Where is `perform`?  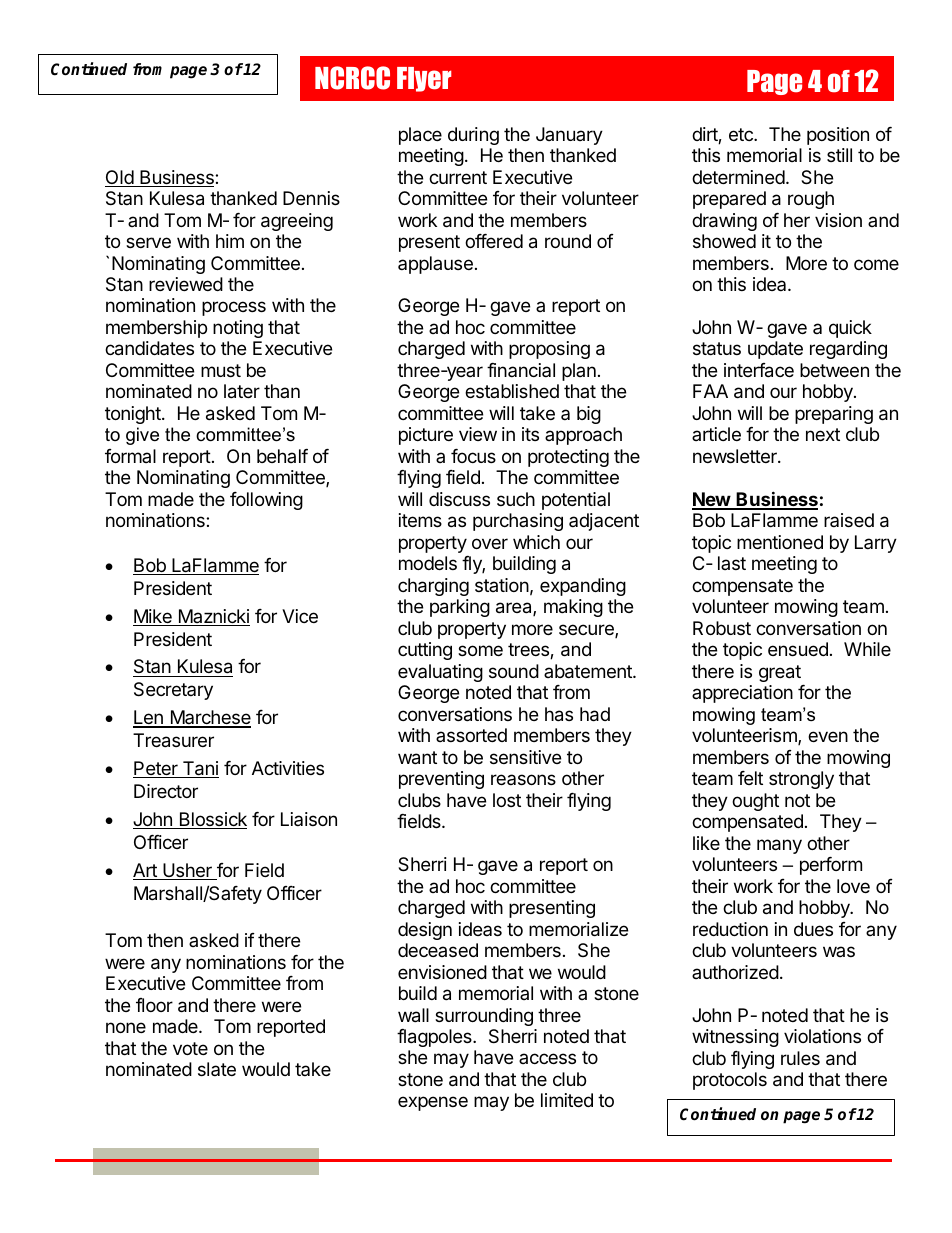 perform is located at coordinates (831, 866).
